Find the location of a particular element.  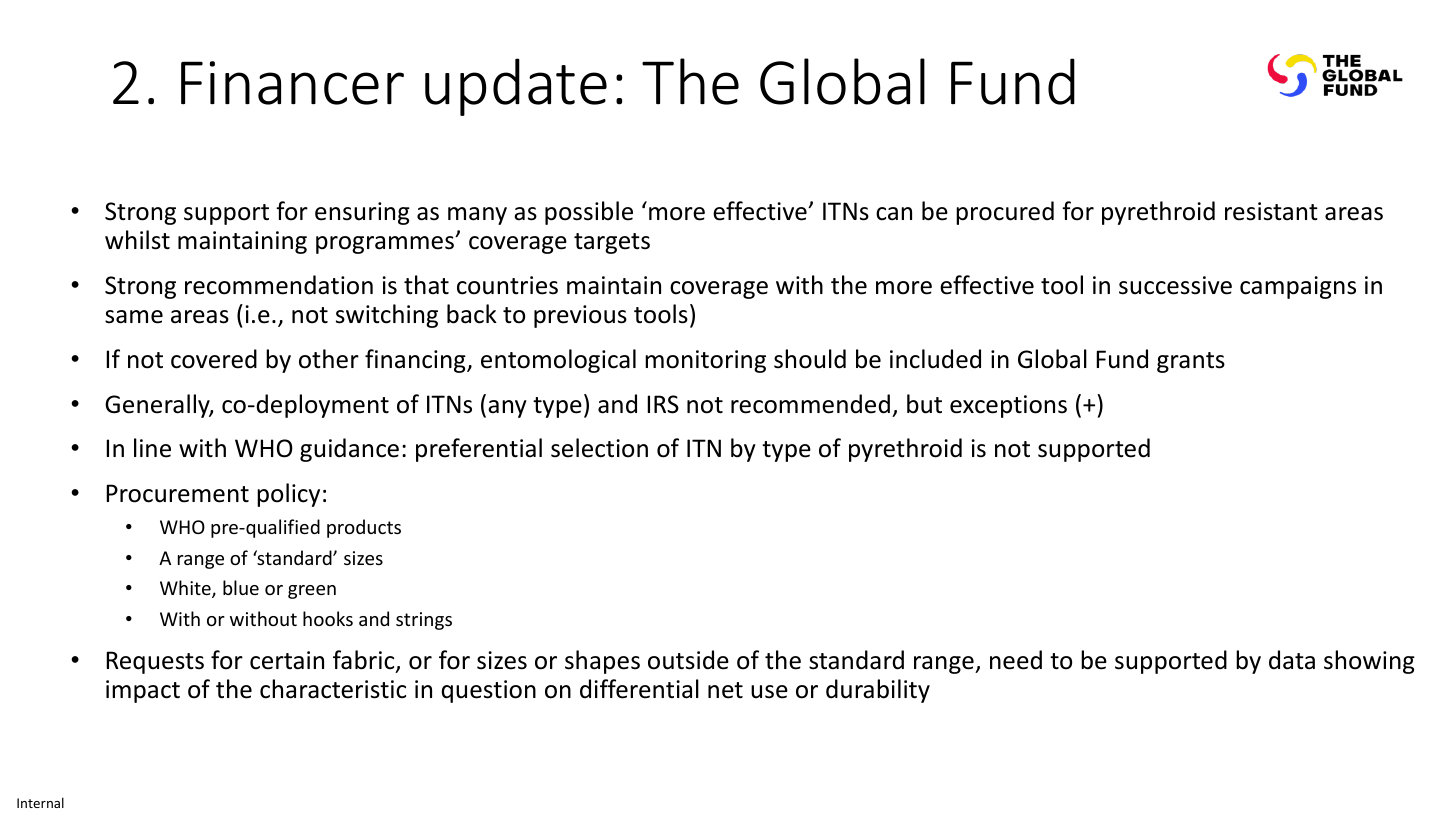

Internal is located at coordinates (40, 802).
